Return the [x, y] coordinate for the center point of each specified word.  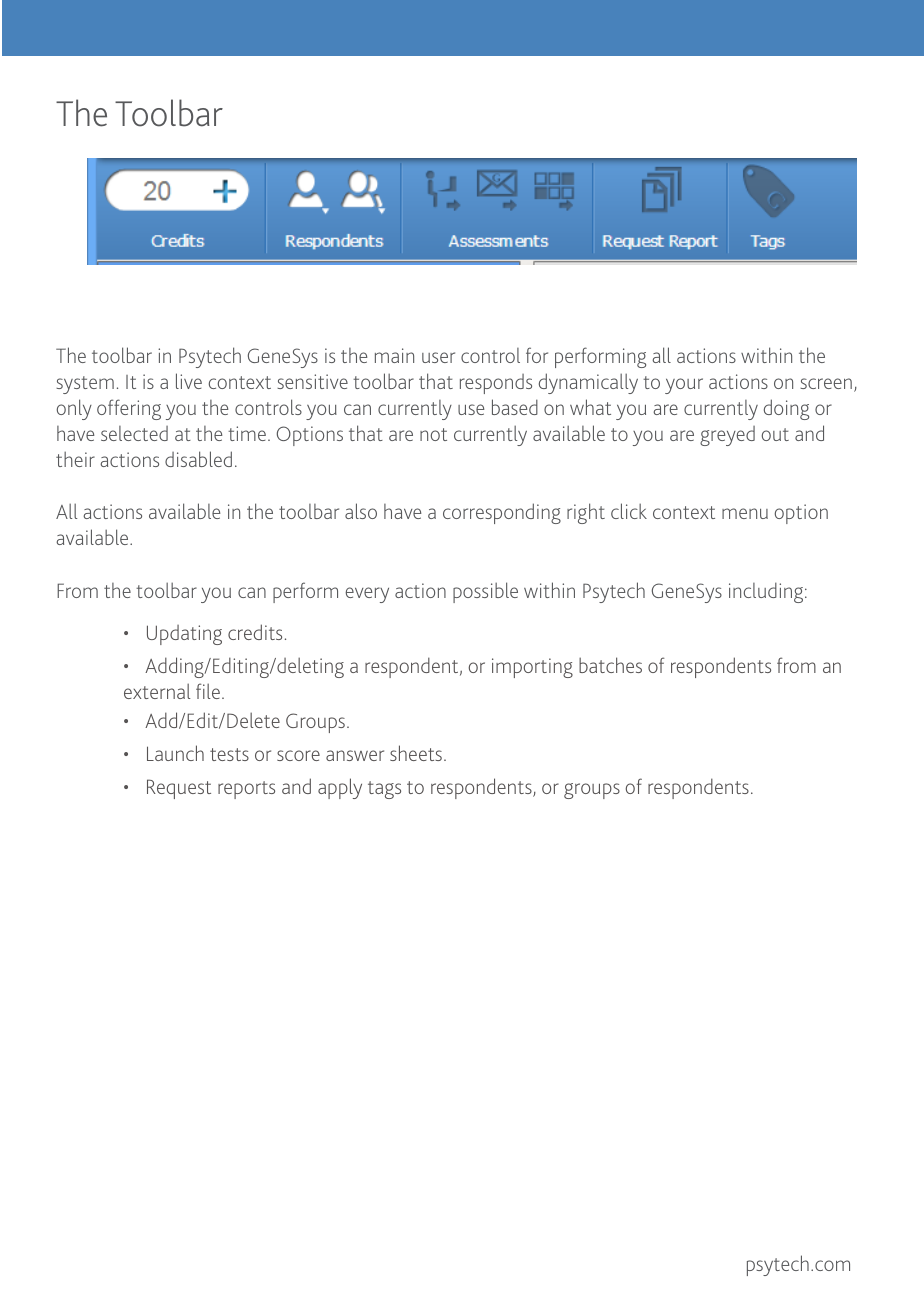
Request [179, 789]
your [684, 386]
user [438, 357]
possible [485, 592]
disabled [198, 459]
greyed [727, 436]
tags [384, 790]
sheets [416, 753]
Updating [184, 635]
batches [610, 665]
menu [745, 513]
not [433, 434]
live [189, 381]
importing [532, 668]
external [157, 691]
